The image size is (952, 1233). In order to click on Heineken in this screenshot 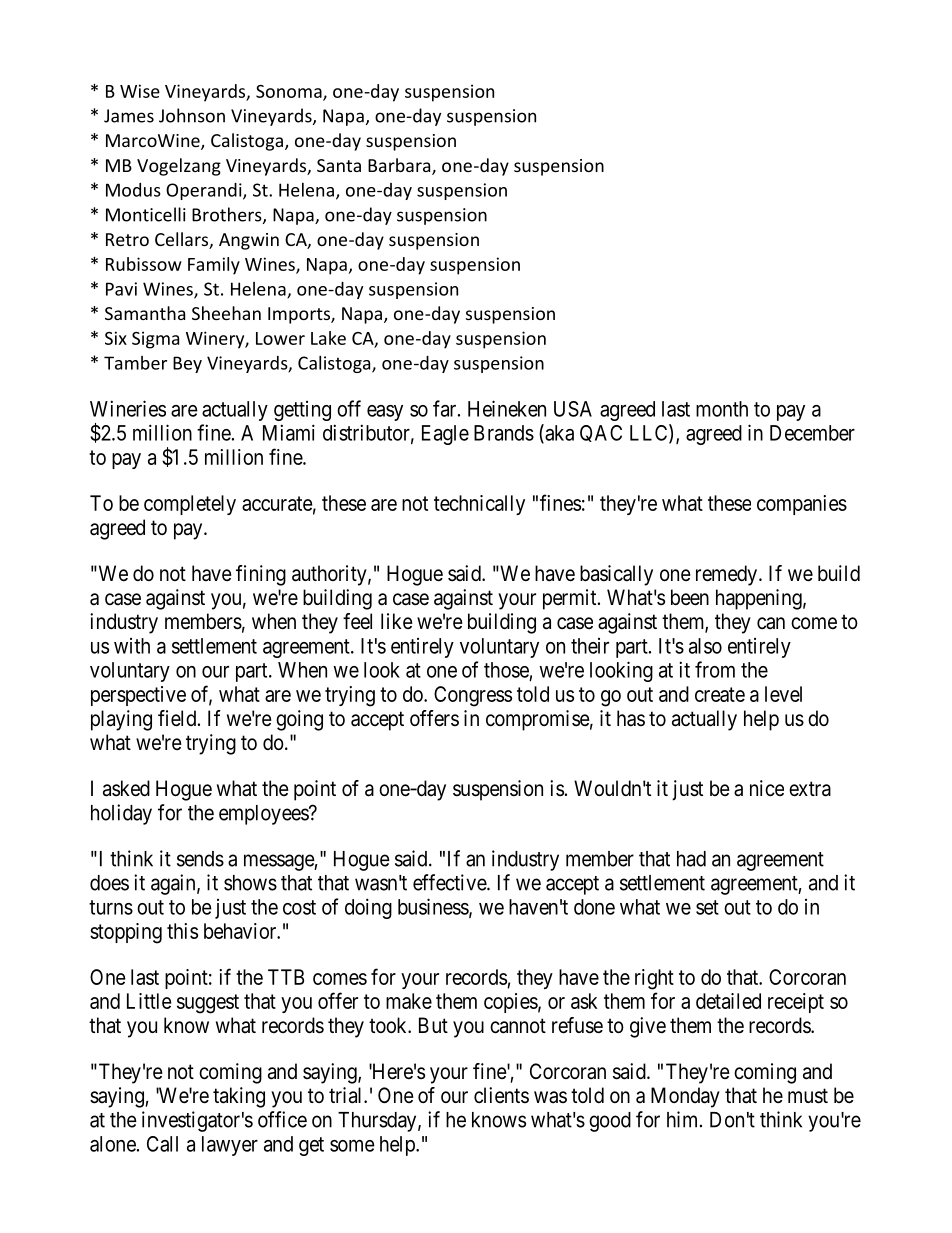, I will do `click(507, 408)`.
